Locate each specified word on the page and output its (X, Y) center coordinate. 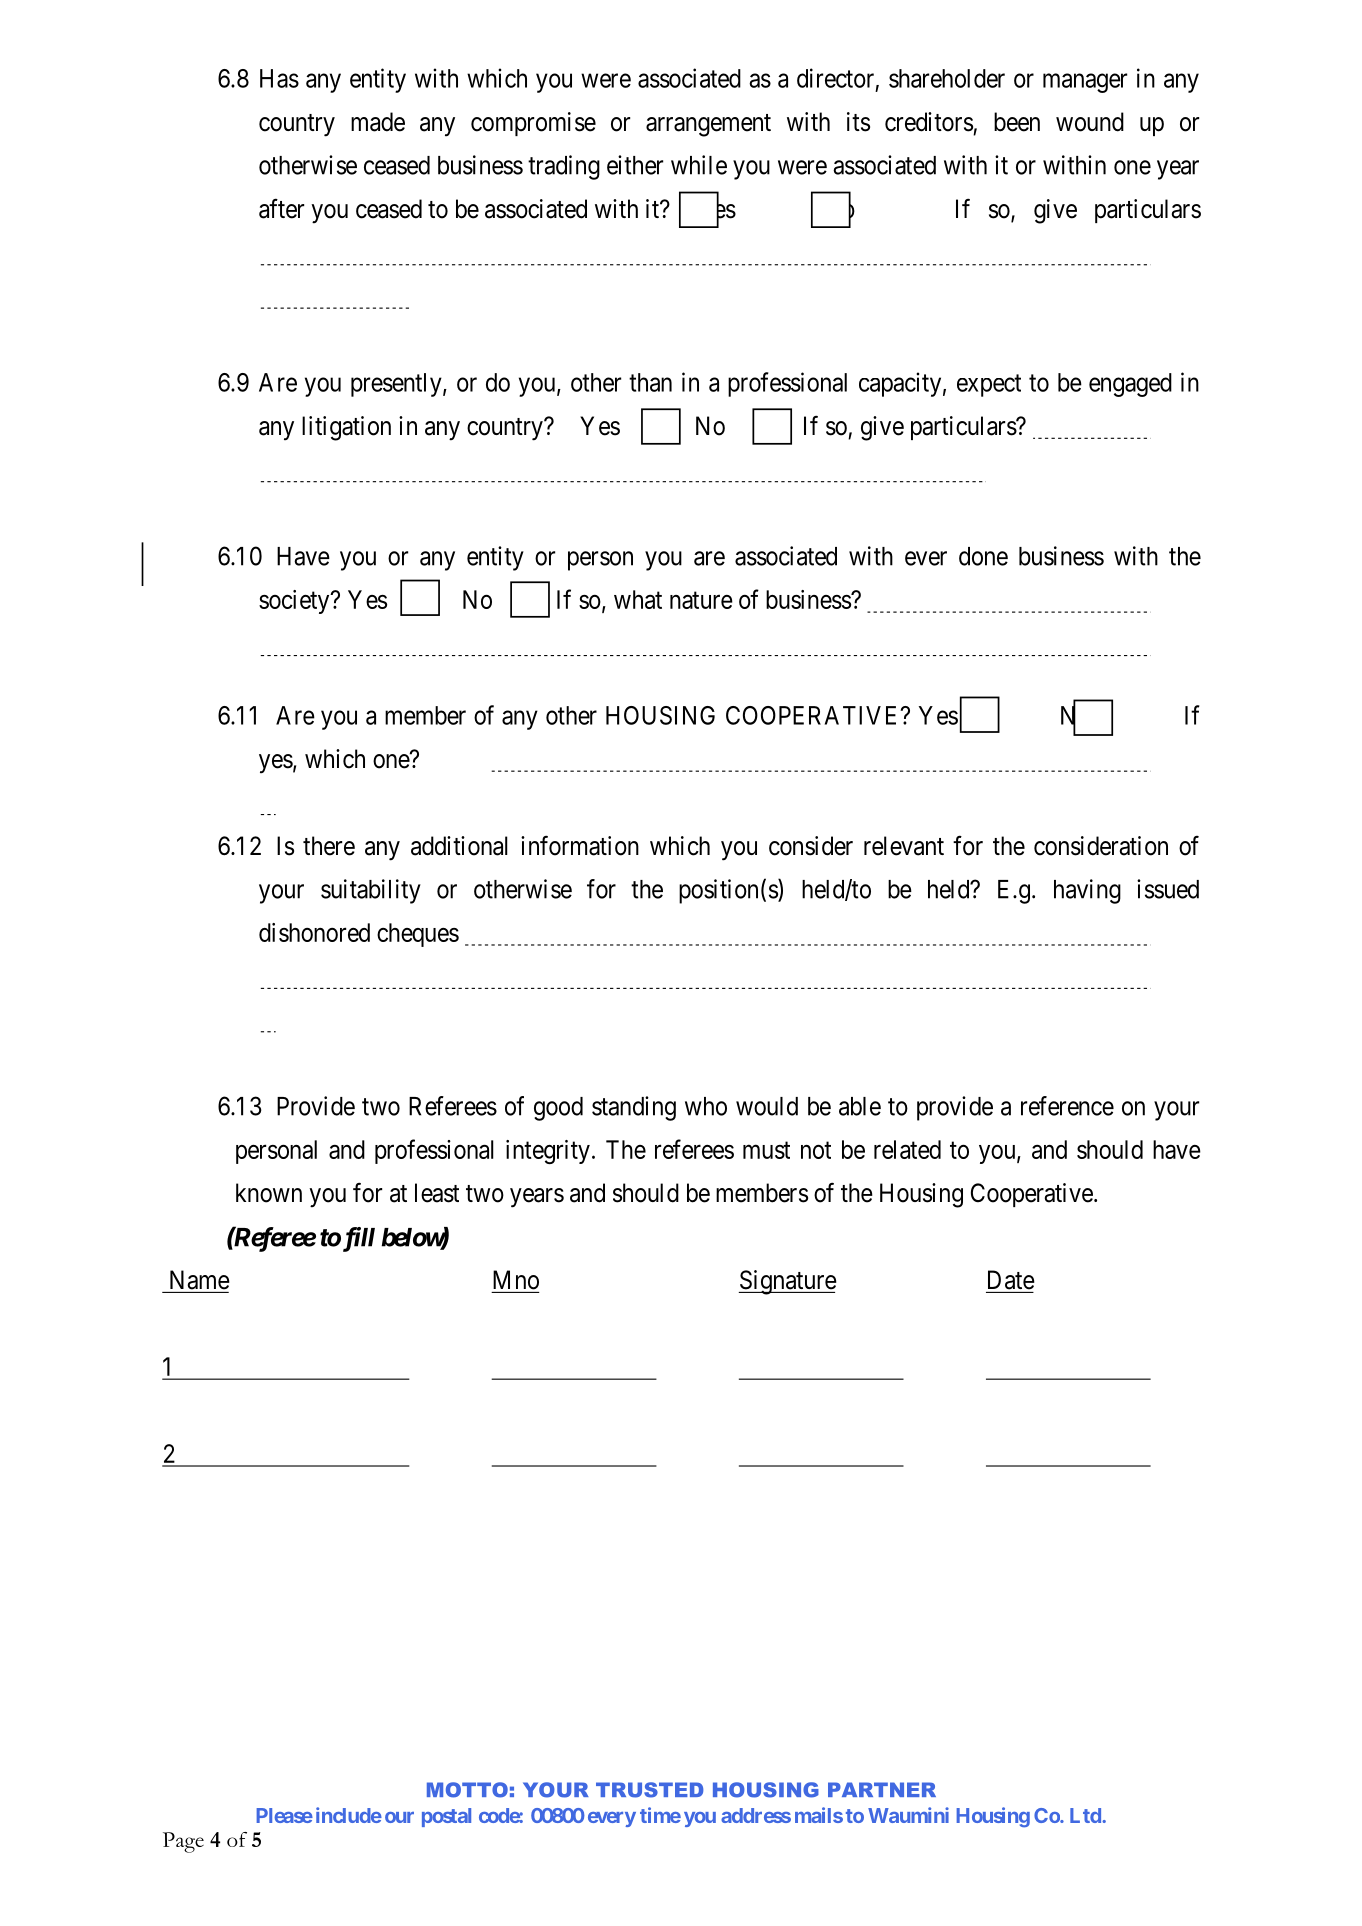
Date (1011, 1280)
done (983, 556)
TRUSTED (649, 1790)
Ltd (1086, 1815)
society (295, 602)
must (766, 1150)
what (638, 599)
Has (279, 78)
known (269, 1193)
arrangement (708, 125)
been (1017, 122)
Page (183, 1842)
